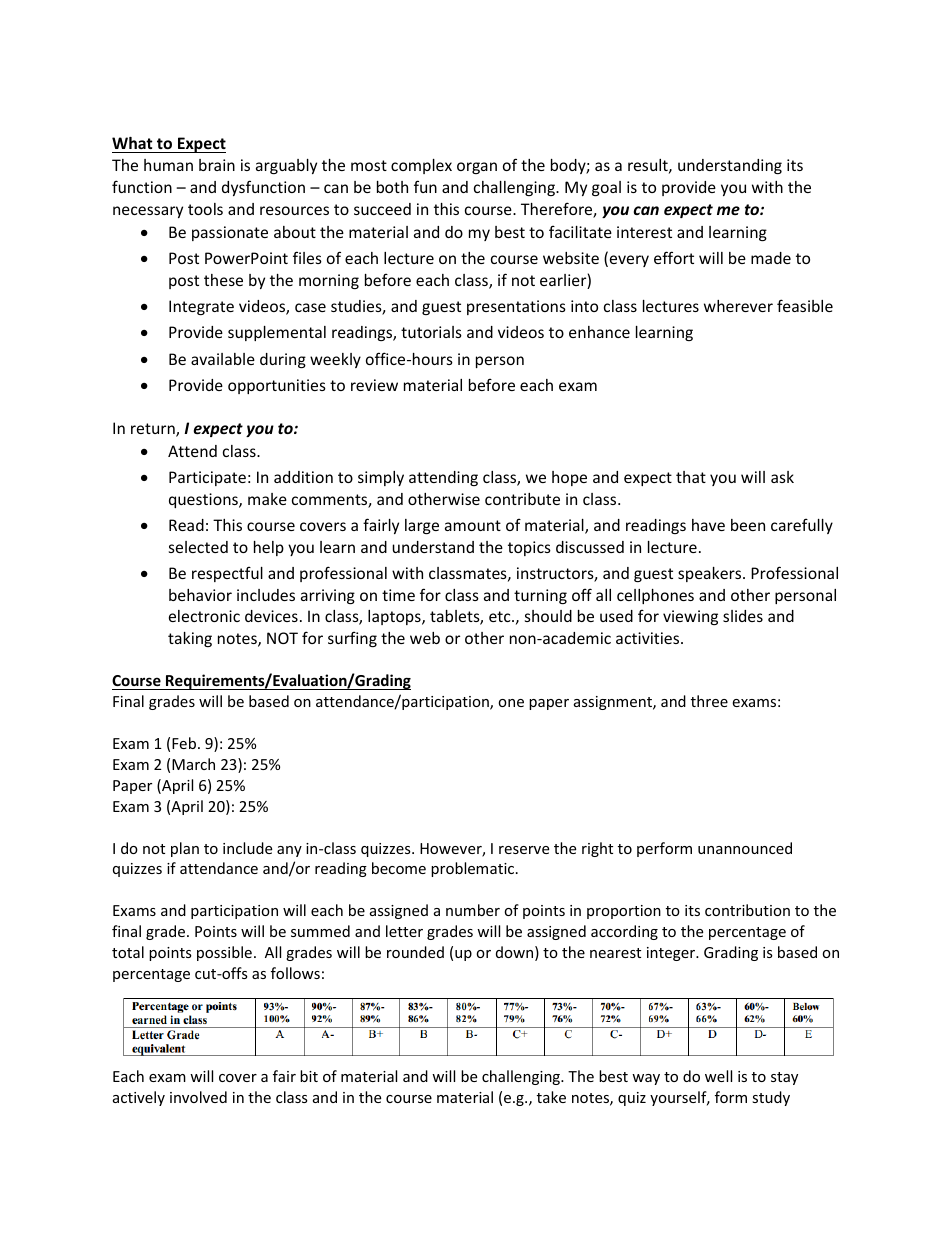 The height and width of the screenshot is (1233, 952). Describe the element at coordinates (743, 616) in the screenshot. I see `slides` at that location.
